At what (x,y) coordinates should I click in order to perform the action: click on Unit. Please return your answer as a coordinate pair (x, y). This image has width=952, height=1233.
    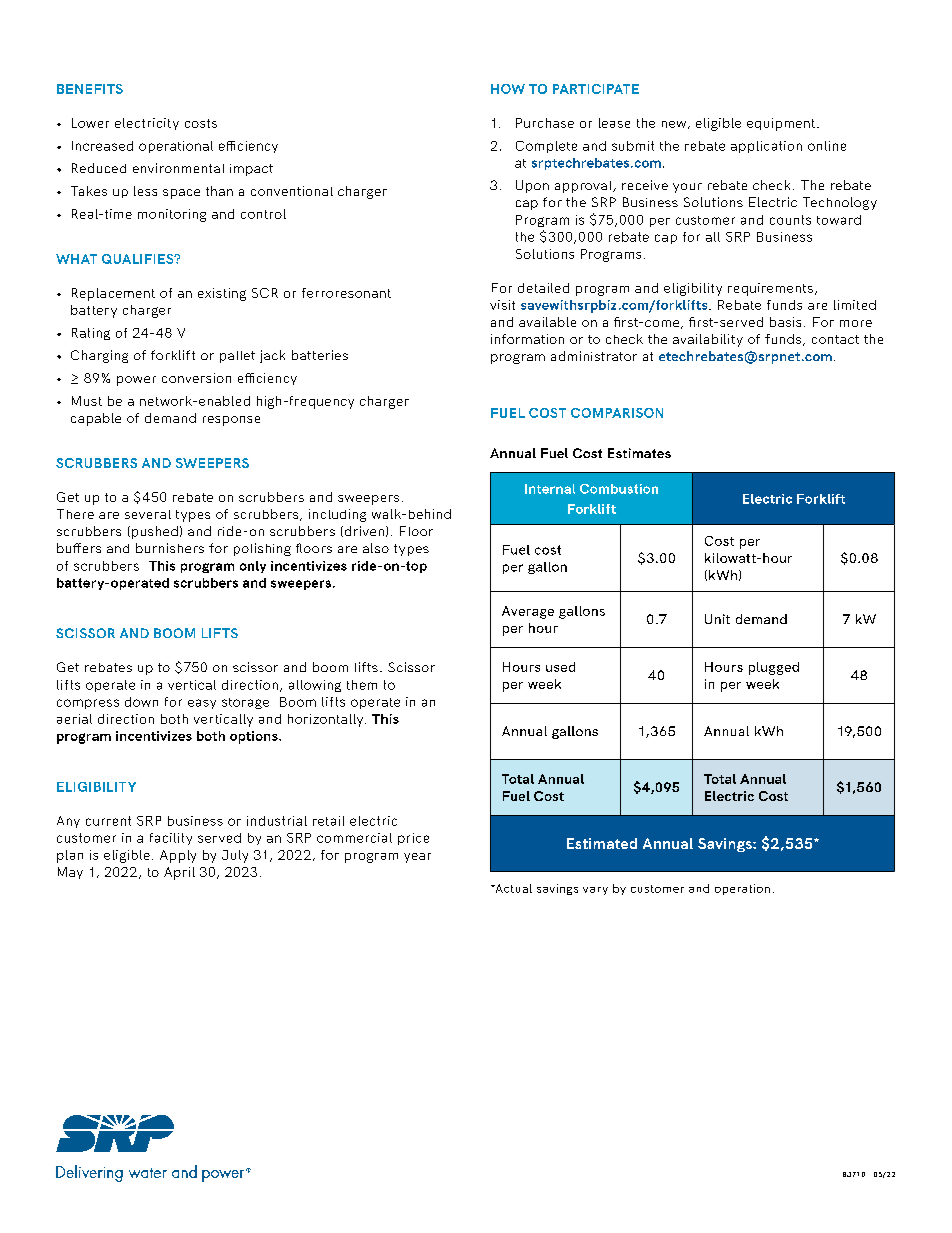
    Looking at the image, I should click on (717, 619).
